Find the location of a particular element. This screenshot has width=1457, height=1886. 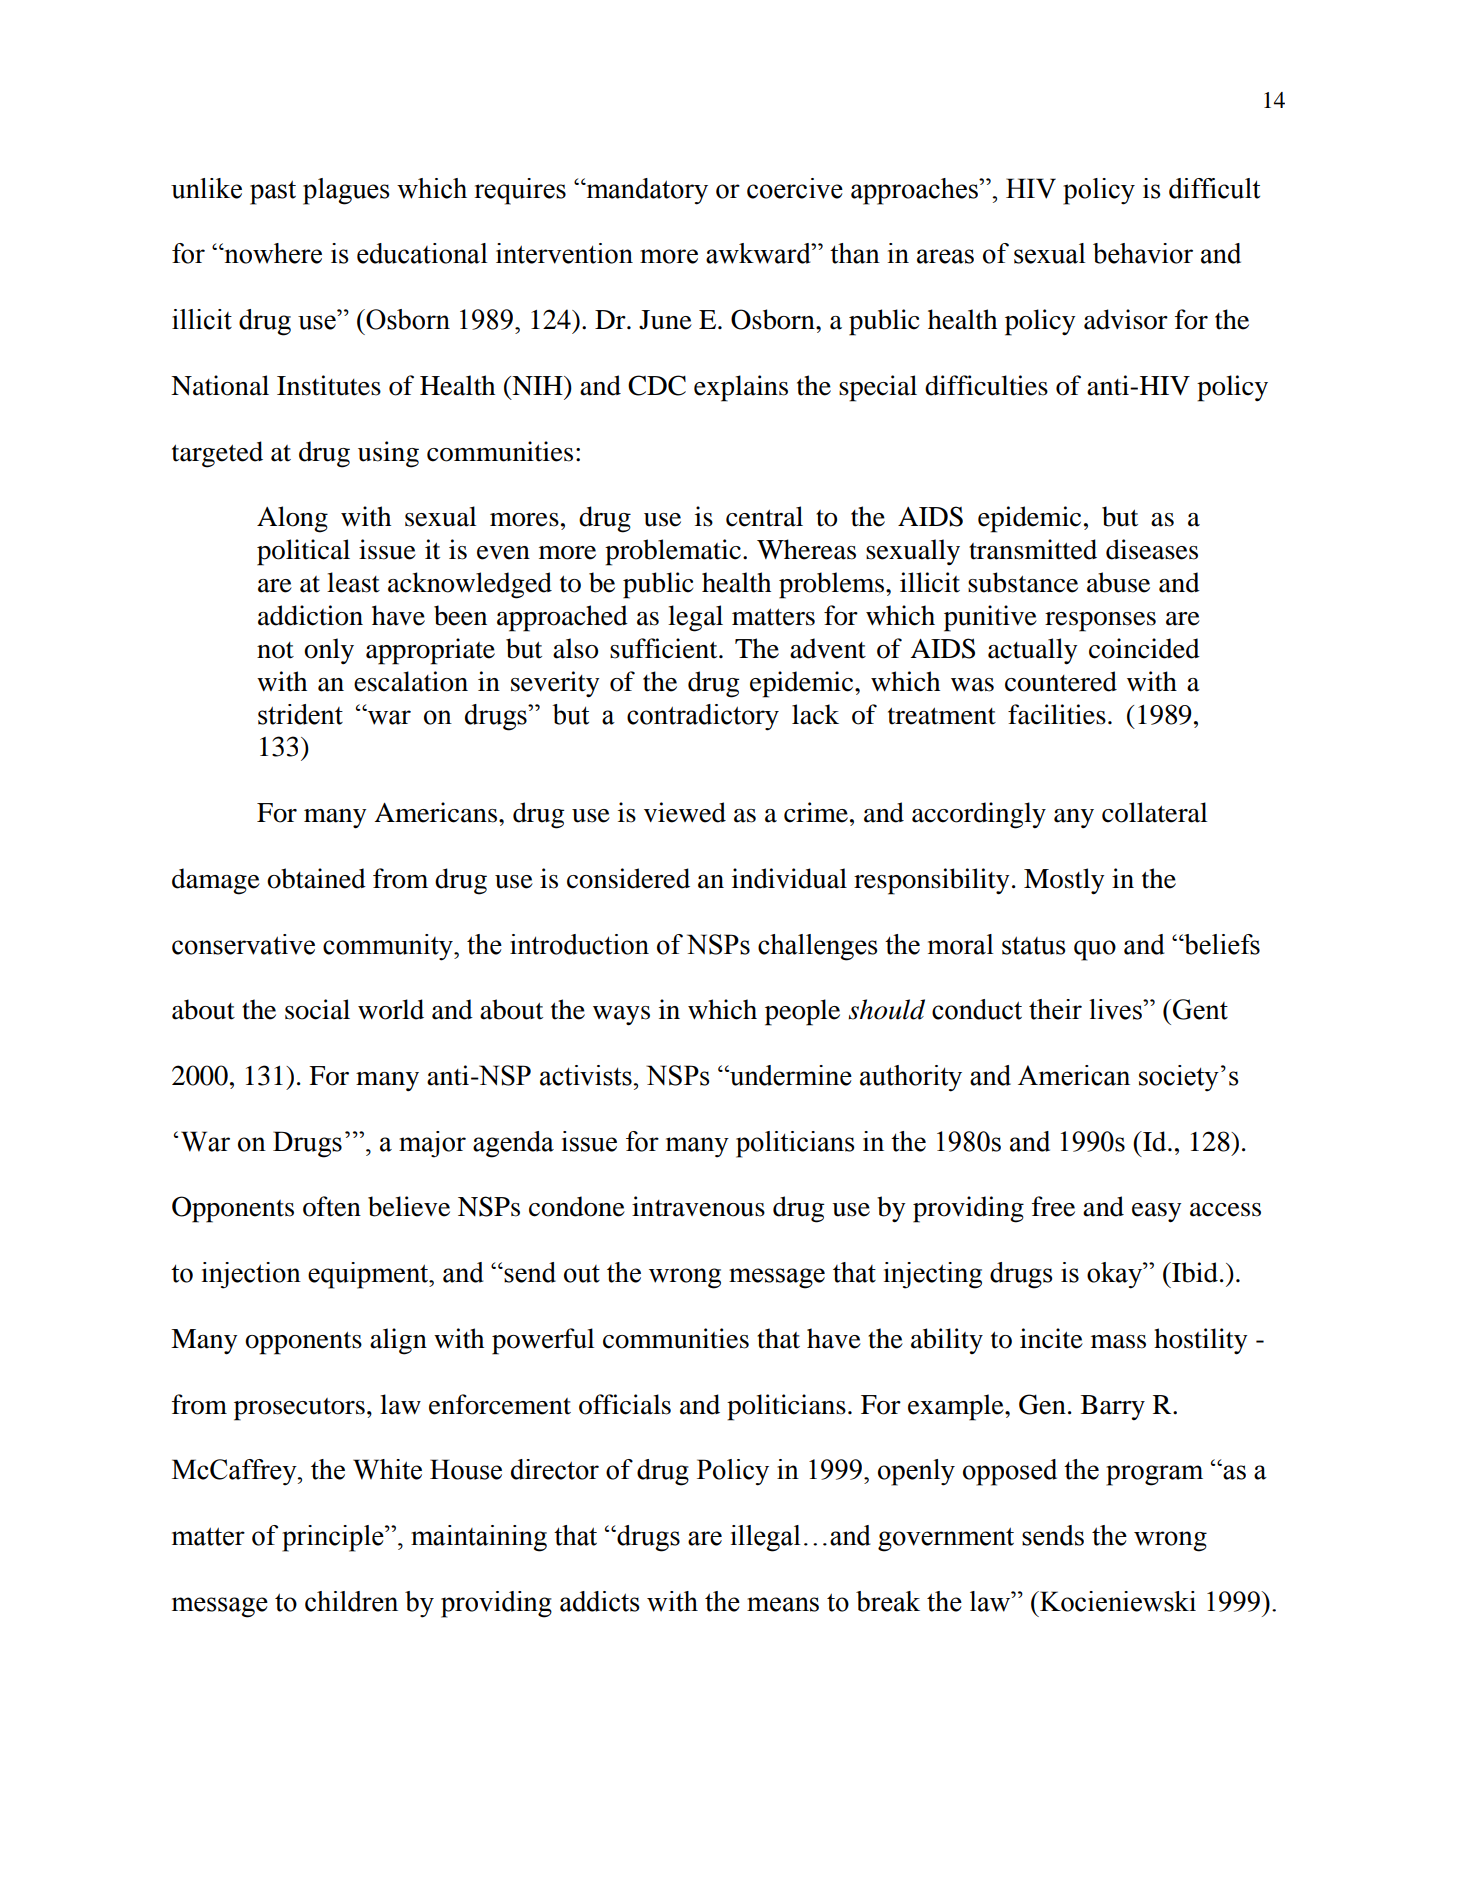

facilities is located at coordinates (1057, 714).
